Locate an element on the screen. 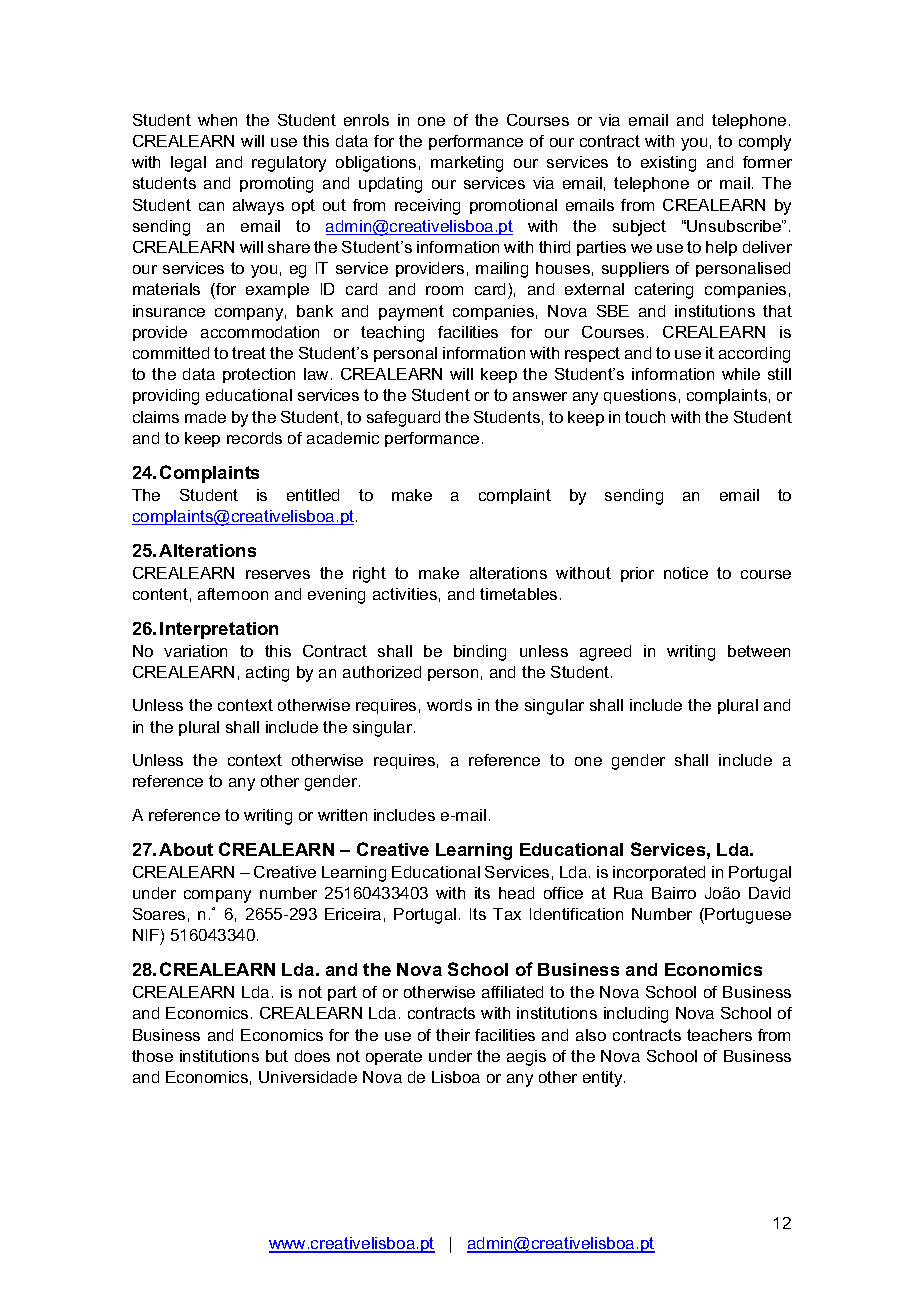  existing is located at coordinates (668, 164).
